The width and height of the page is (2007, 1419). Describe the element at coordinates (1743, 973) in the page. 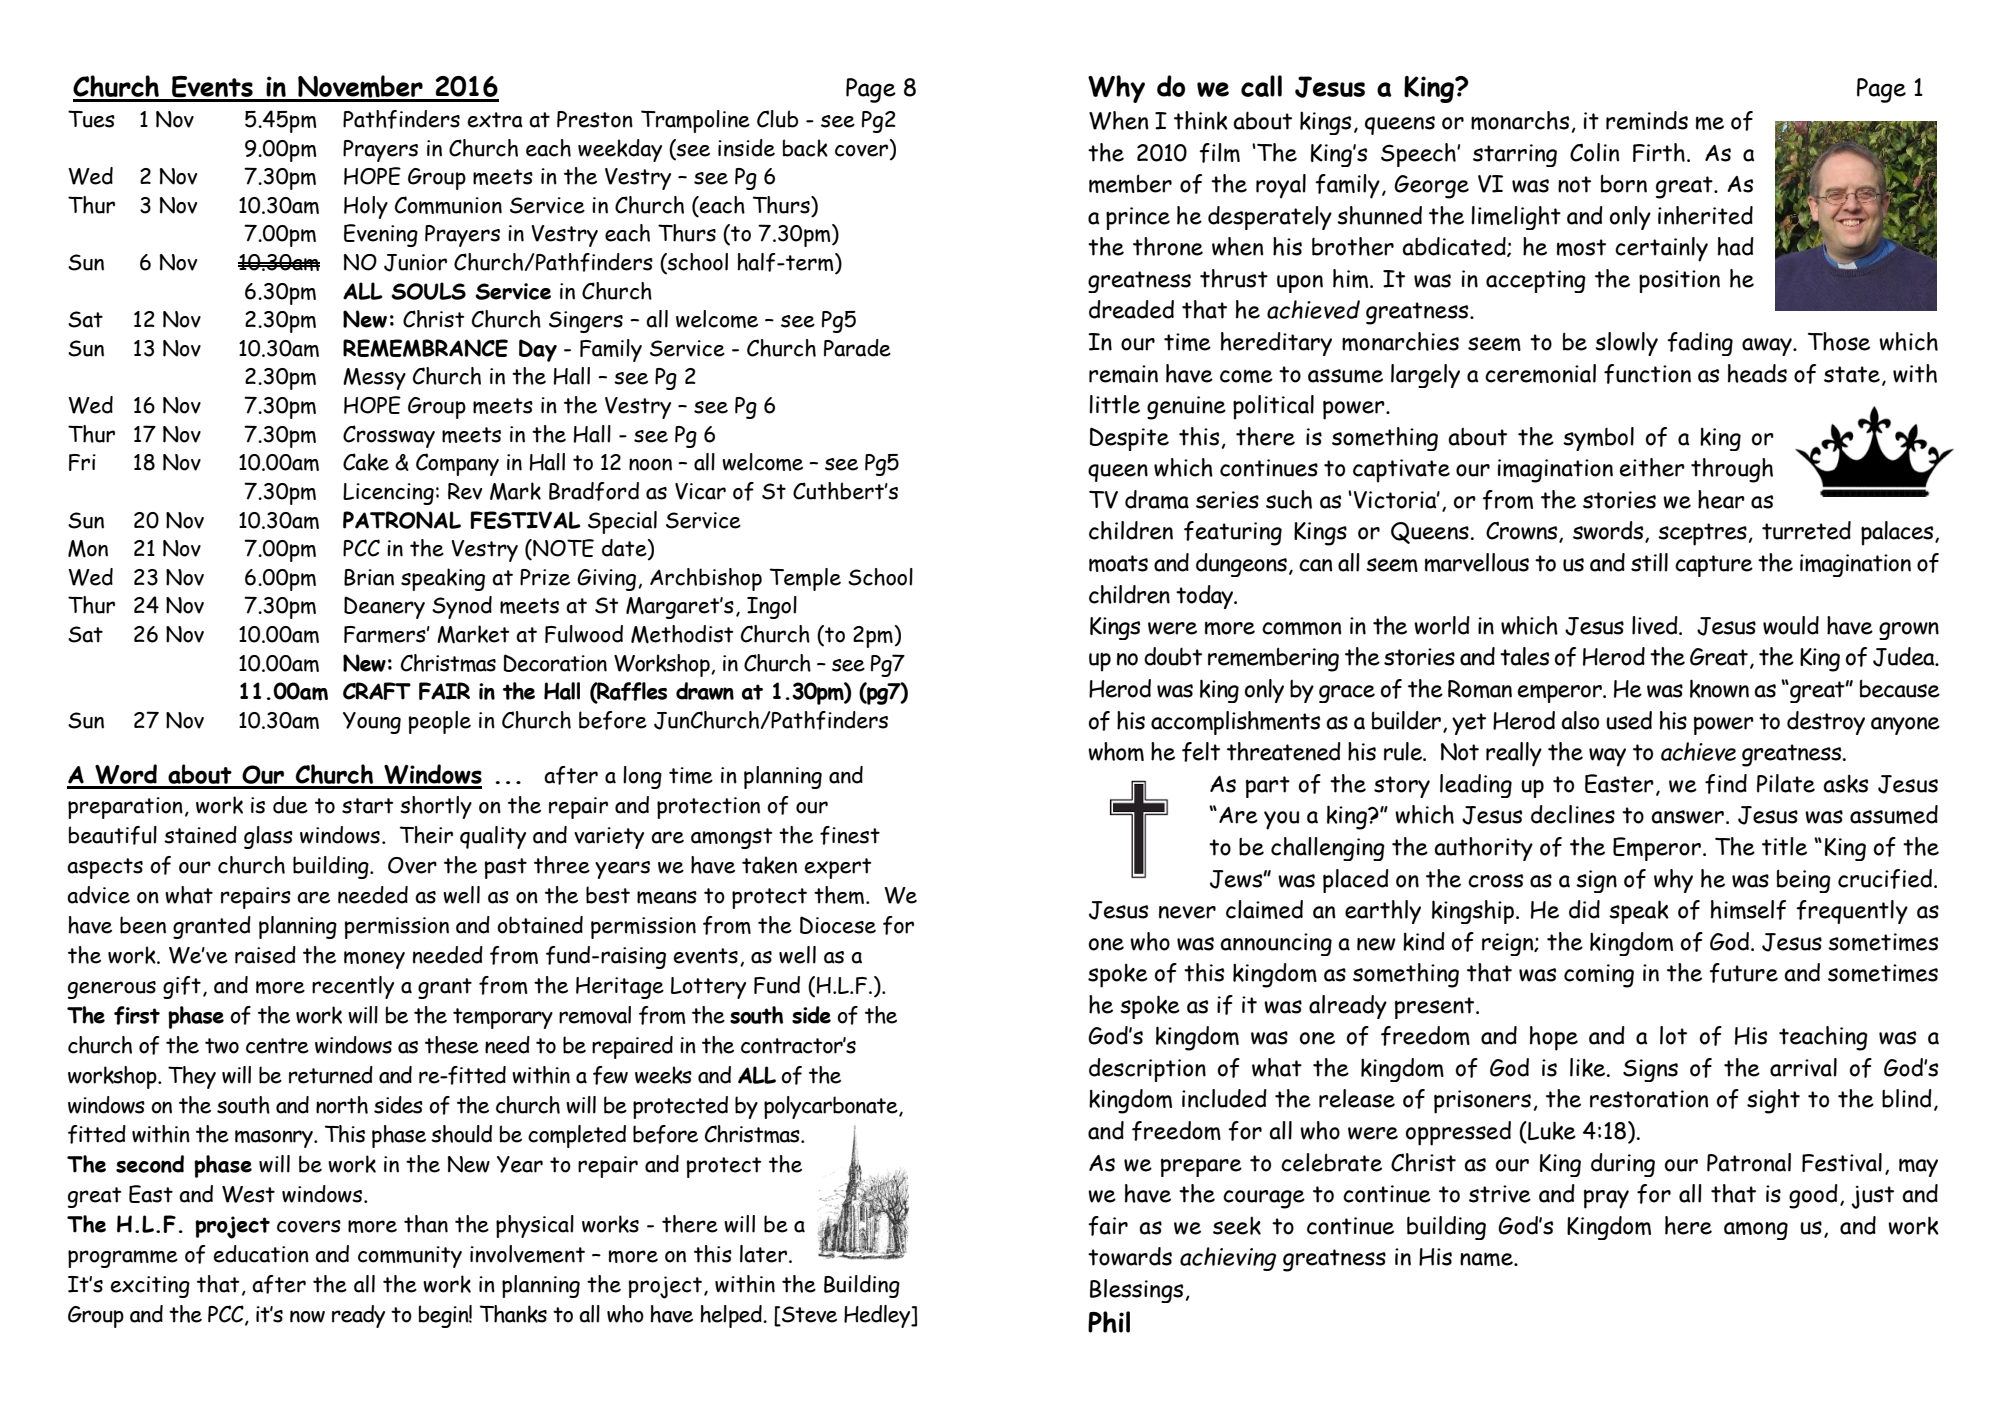

I see `future` at that location.
